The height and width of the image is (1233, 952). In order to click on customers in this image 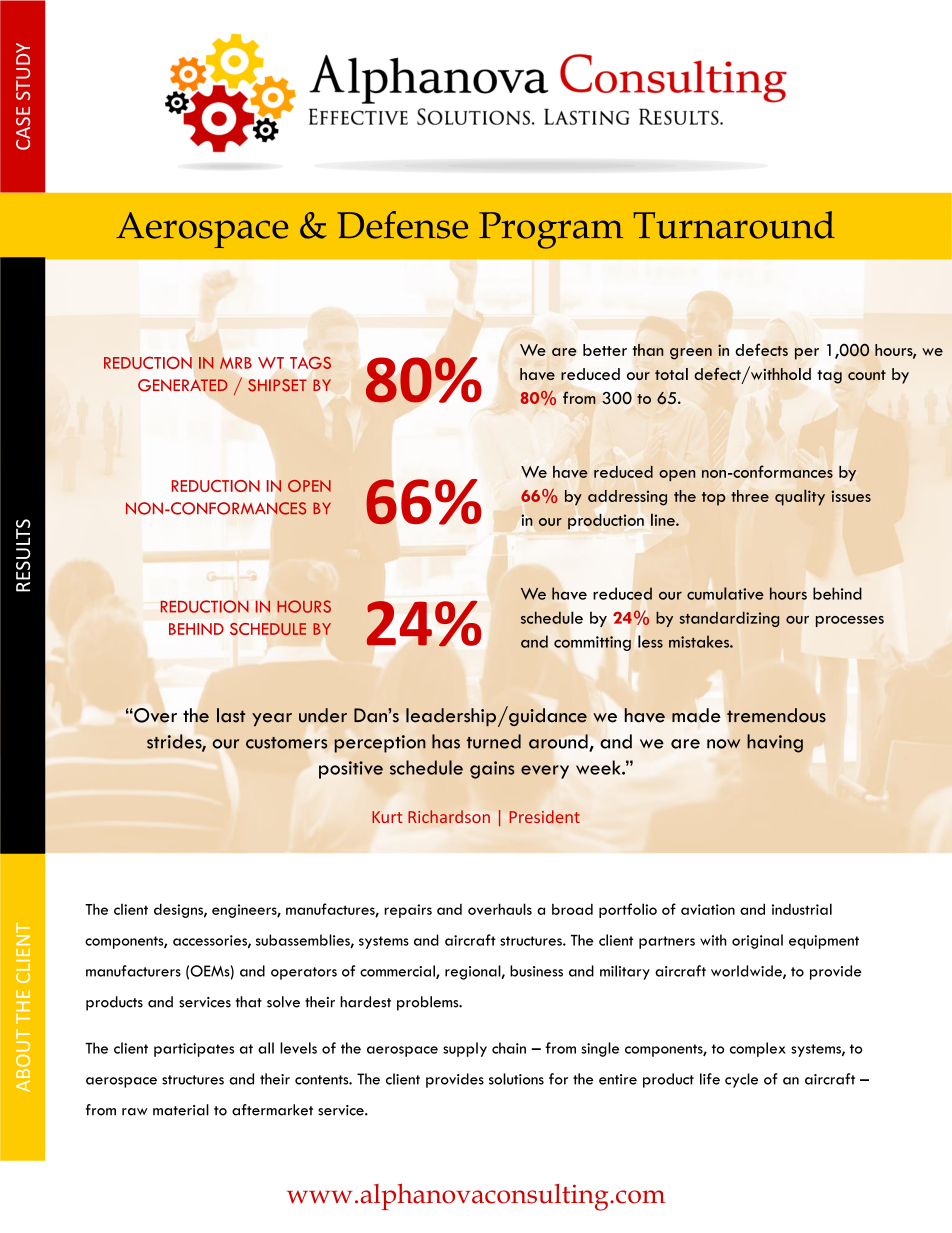, I will do `click(286, 743)`.
